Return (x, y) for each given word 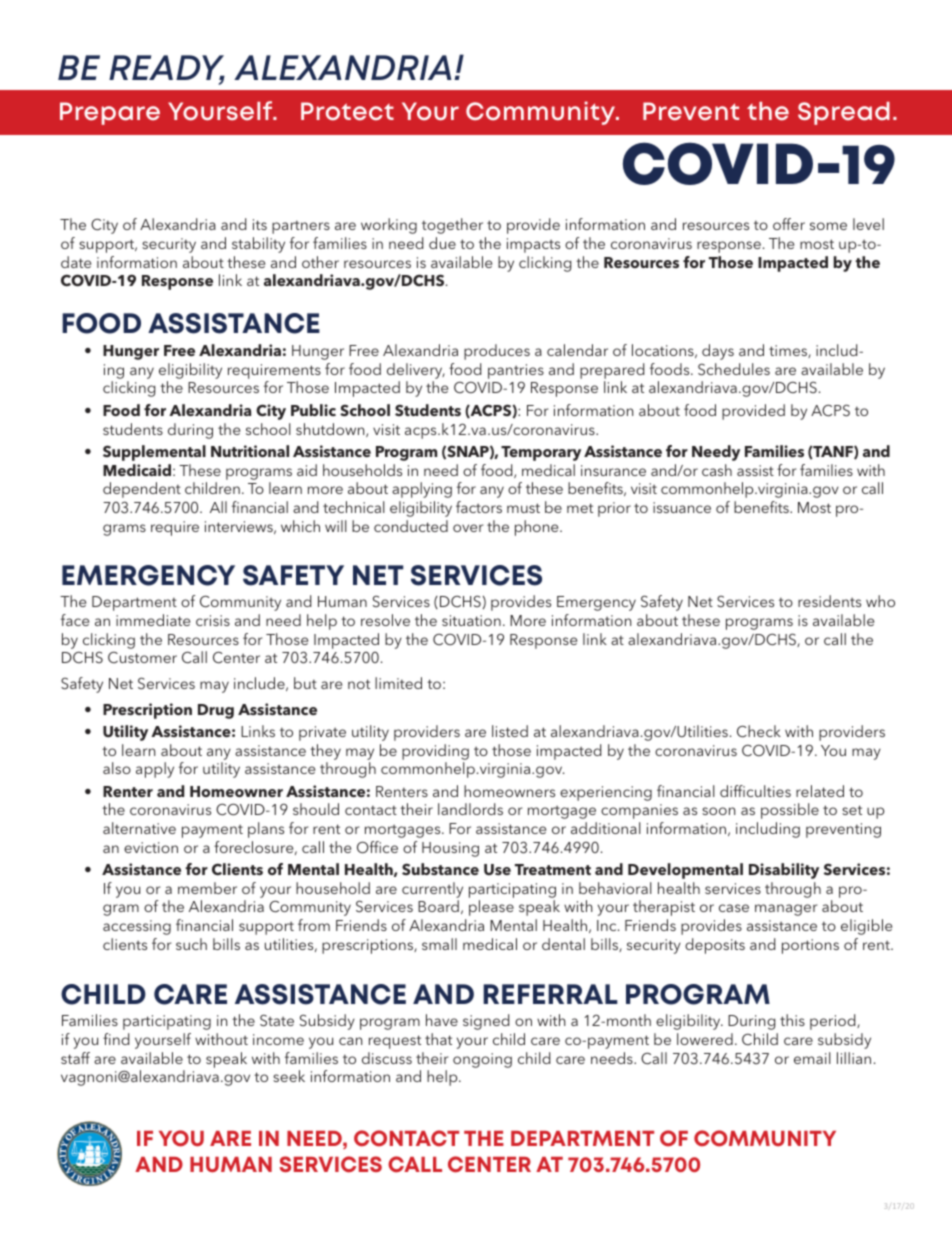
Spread (844, 113)
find (116, 1039)
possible (790, 811)
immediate (153, 620)
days (718, 352)
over (468, 528)
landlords (470, 809)
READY (167, 69)
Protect (347, 111)
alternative (139, 828)
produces (497, 352)
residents (829, 601)
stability (258, 245)
